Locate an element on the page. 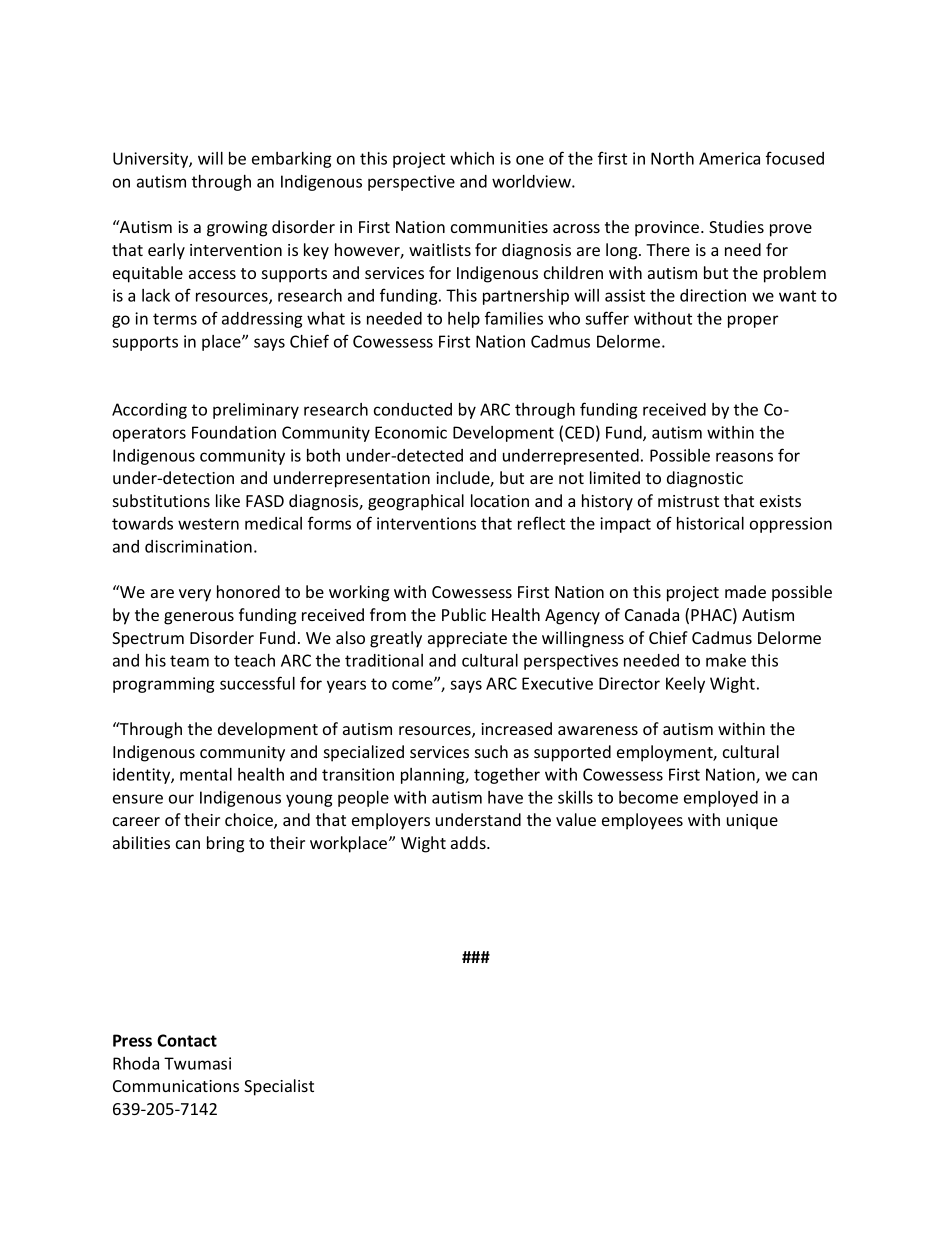 The image size is (952, 1233). help is located at coordinates (464, 320).
